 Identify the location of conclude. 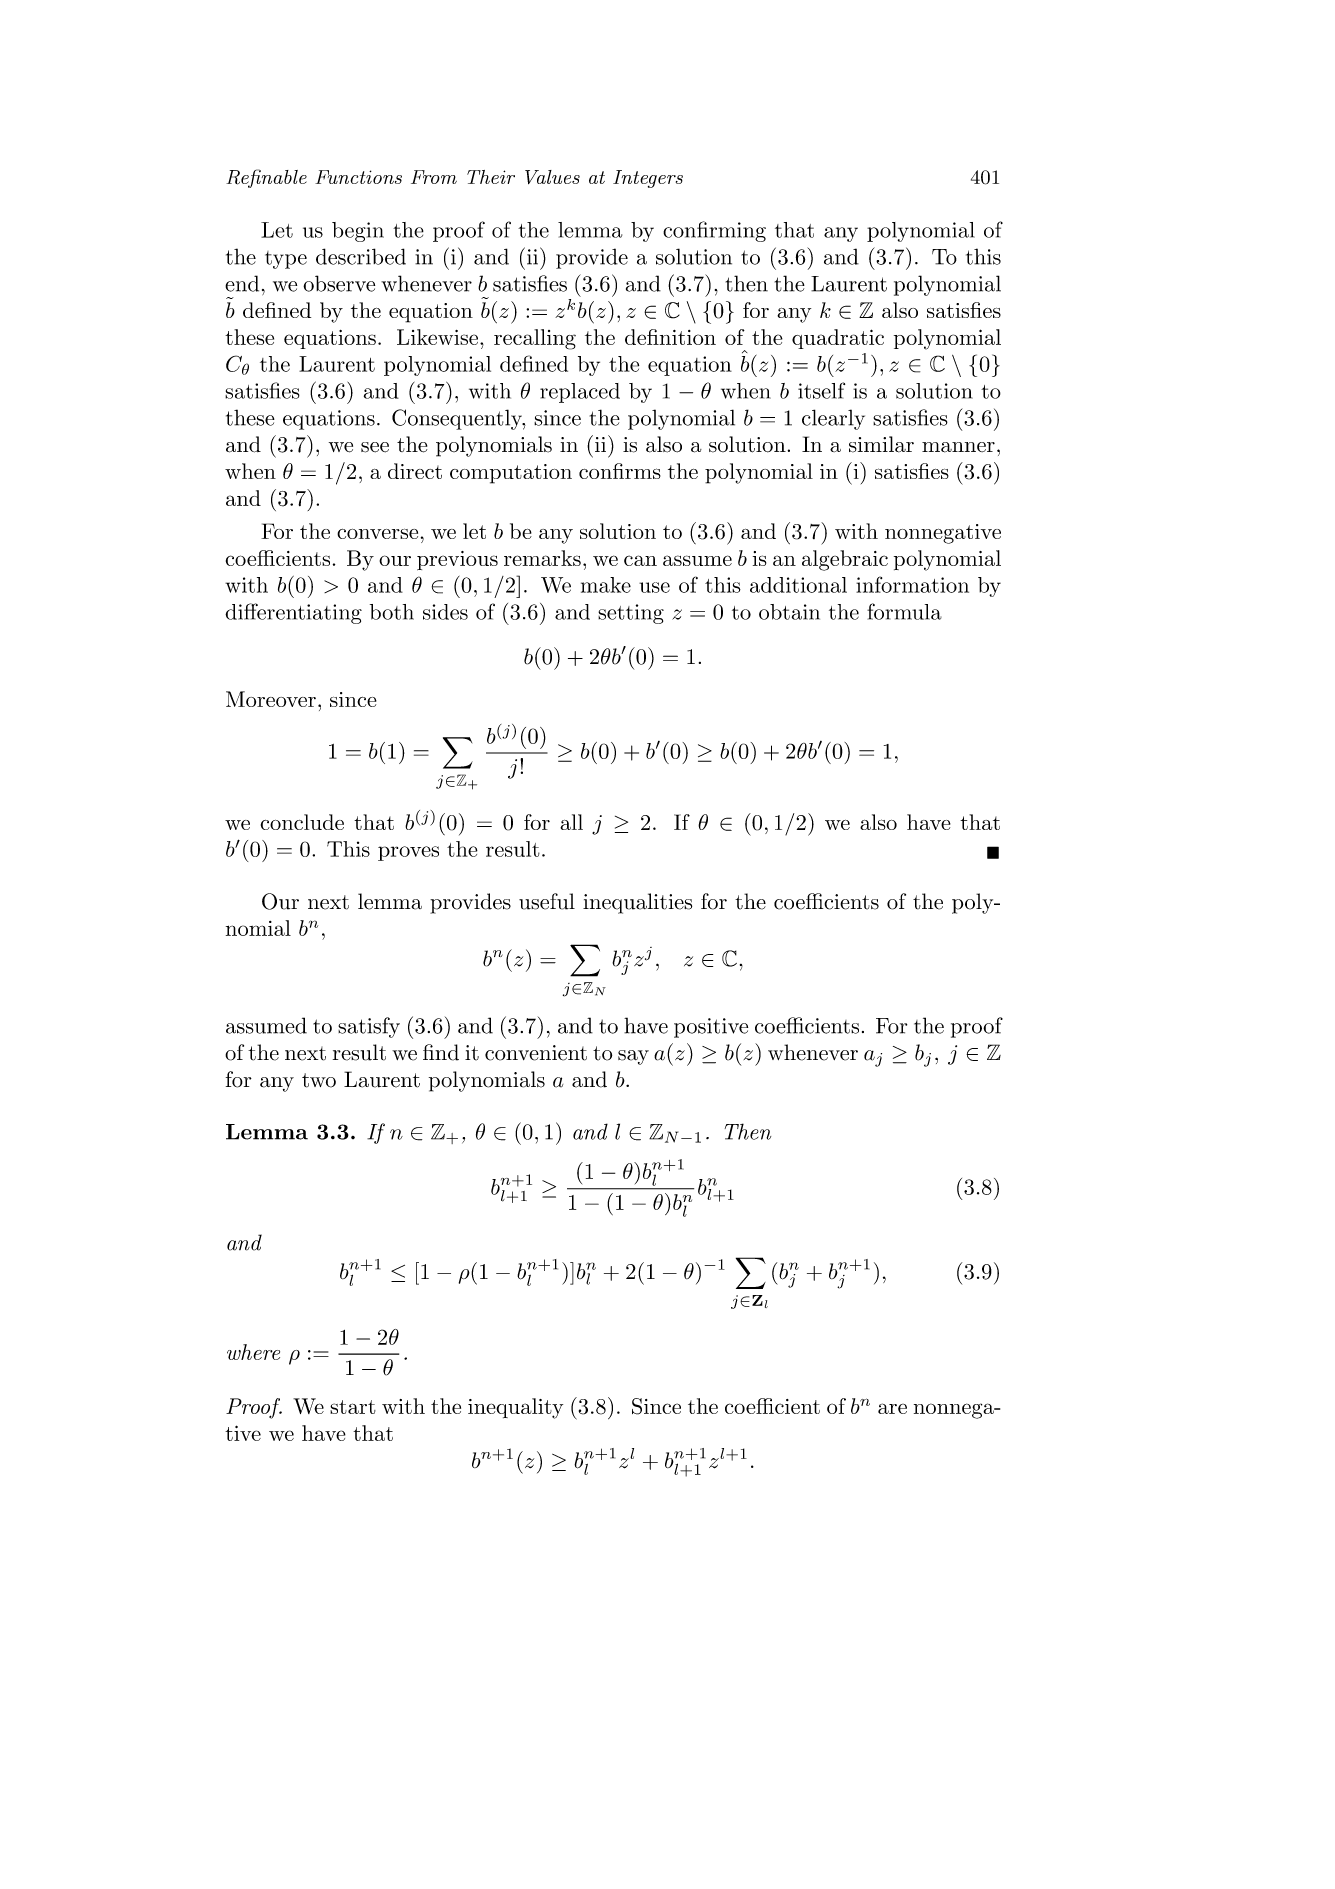
(302, 822).
